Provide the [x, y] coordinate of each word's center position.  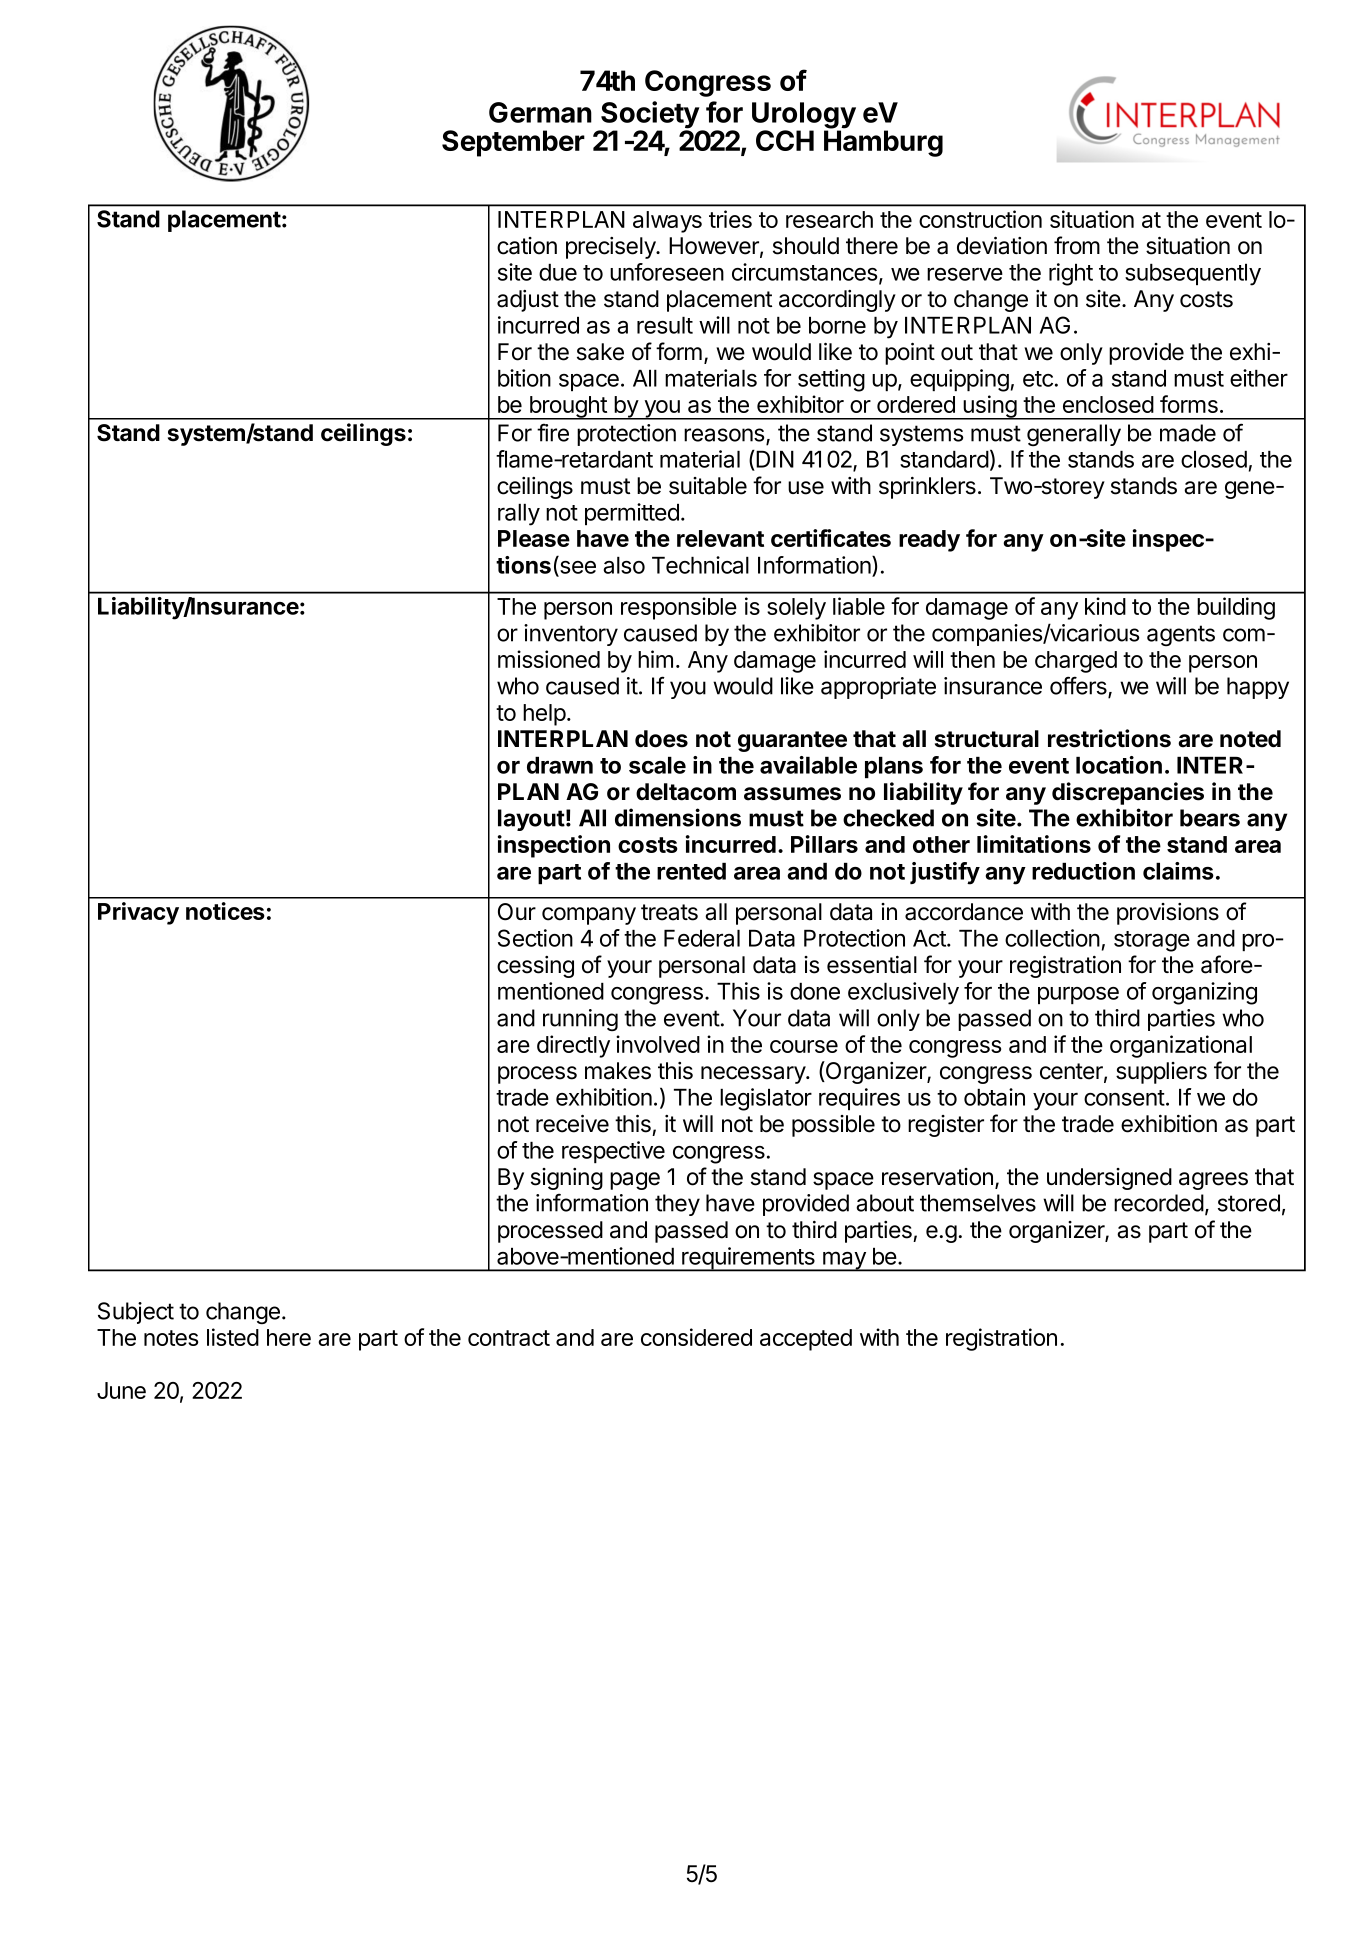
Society [650, 116]
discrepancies [1128, 793]
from [1077, 245]
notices [225, 911]
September [513, 143]
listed [233, 1337]
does [661, 739]
